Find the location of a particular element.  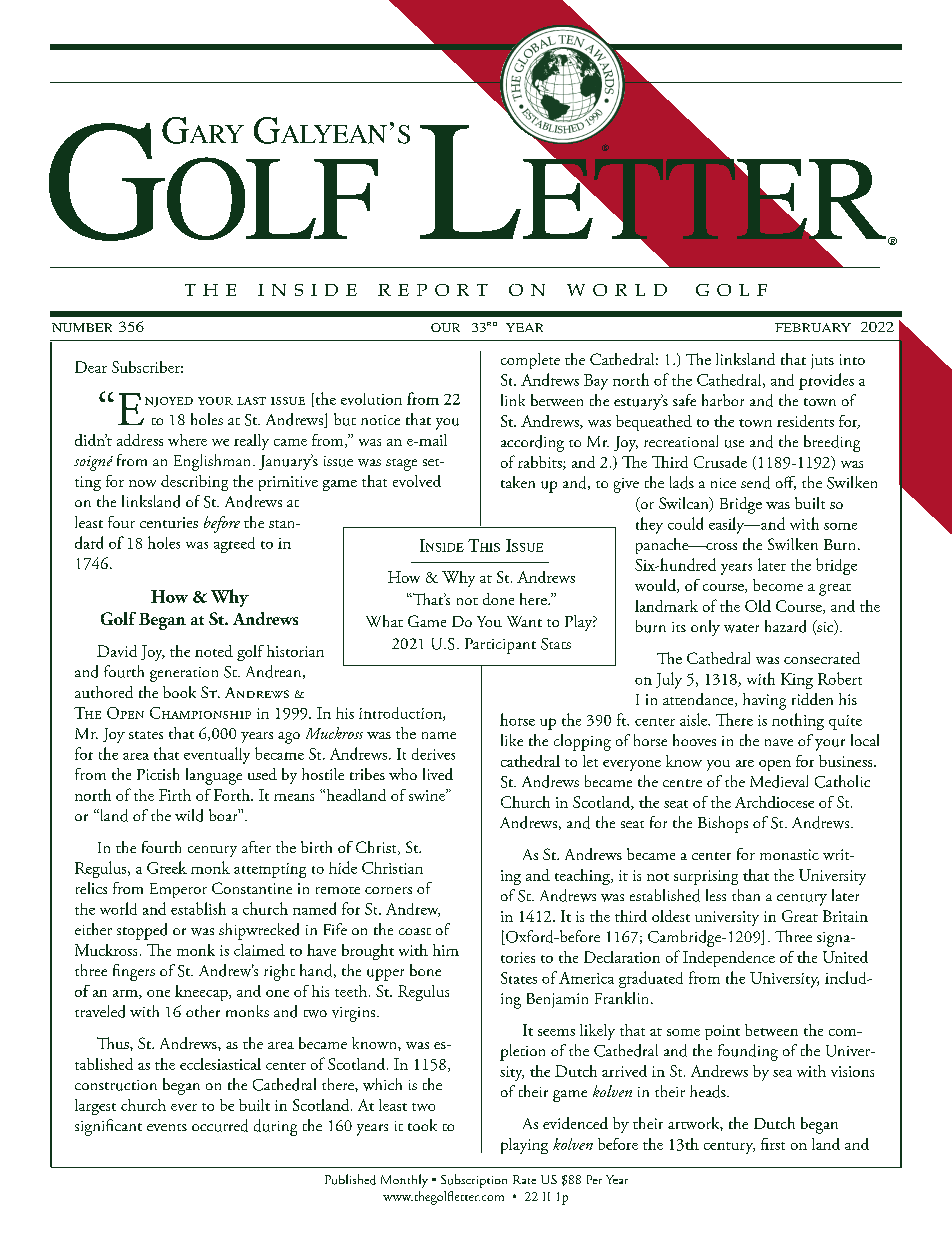

complete is located at coordinates (530, 361).
